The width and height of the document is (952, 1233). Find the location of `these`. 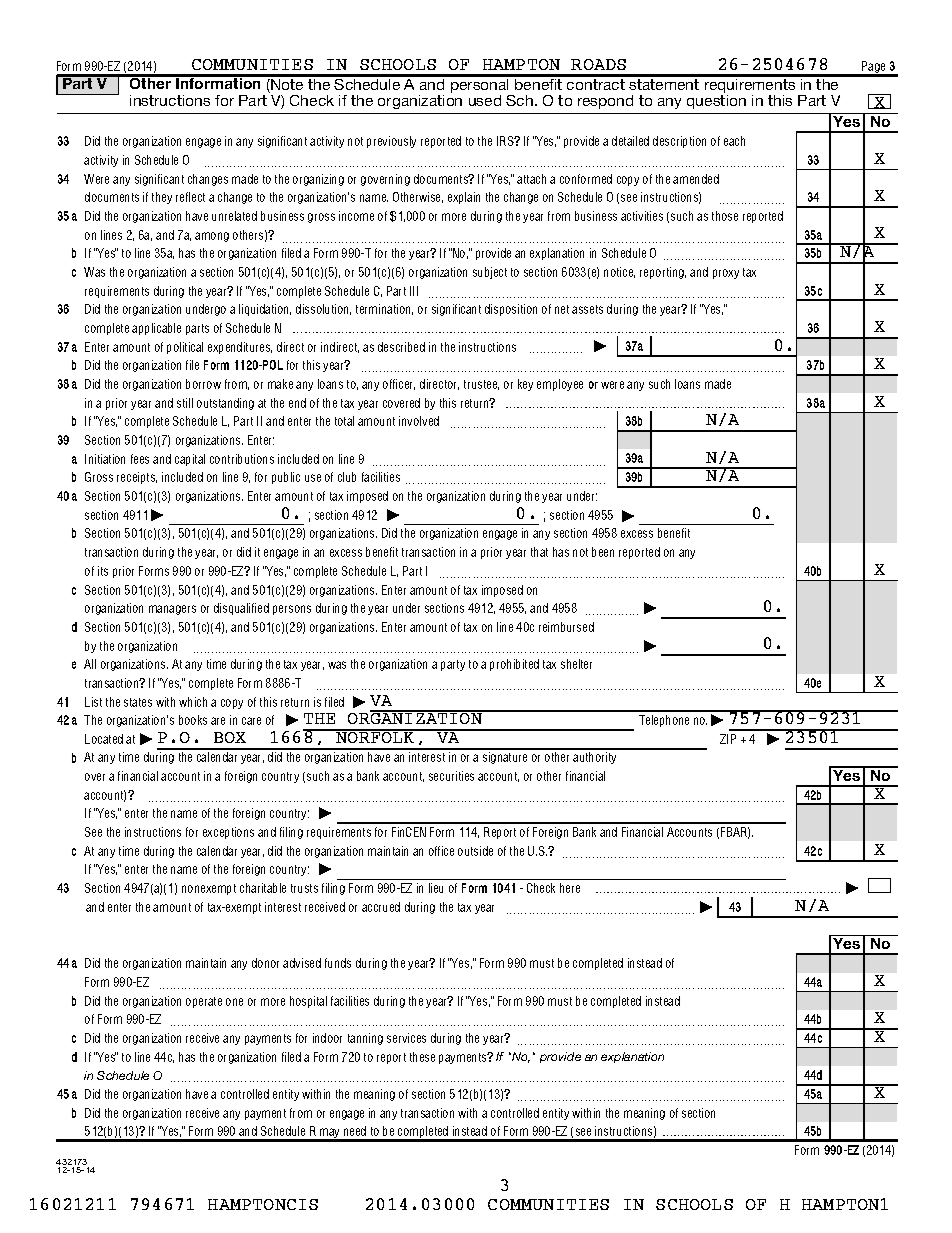

these is located at coordinates (422, 1057).
